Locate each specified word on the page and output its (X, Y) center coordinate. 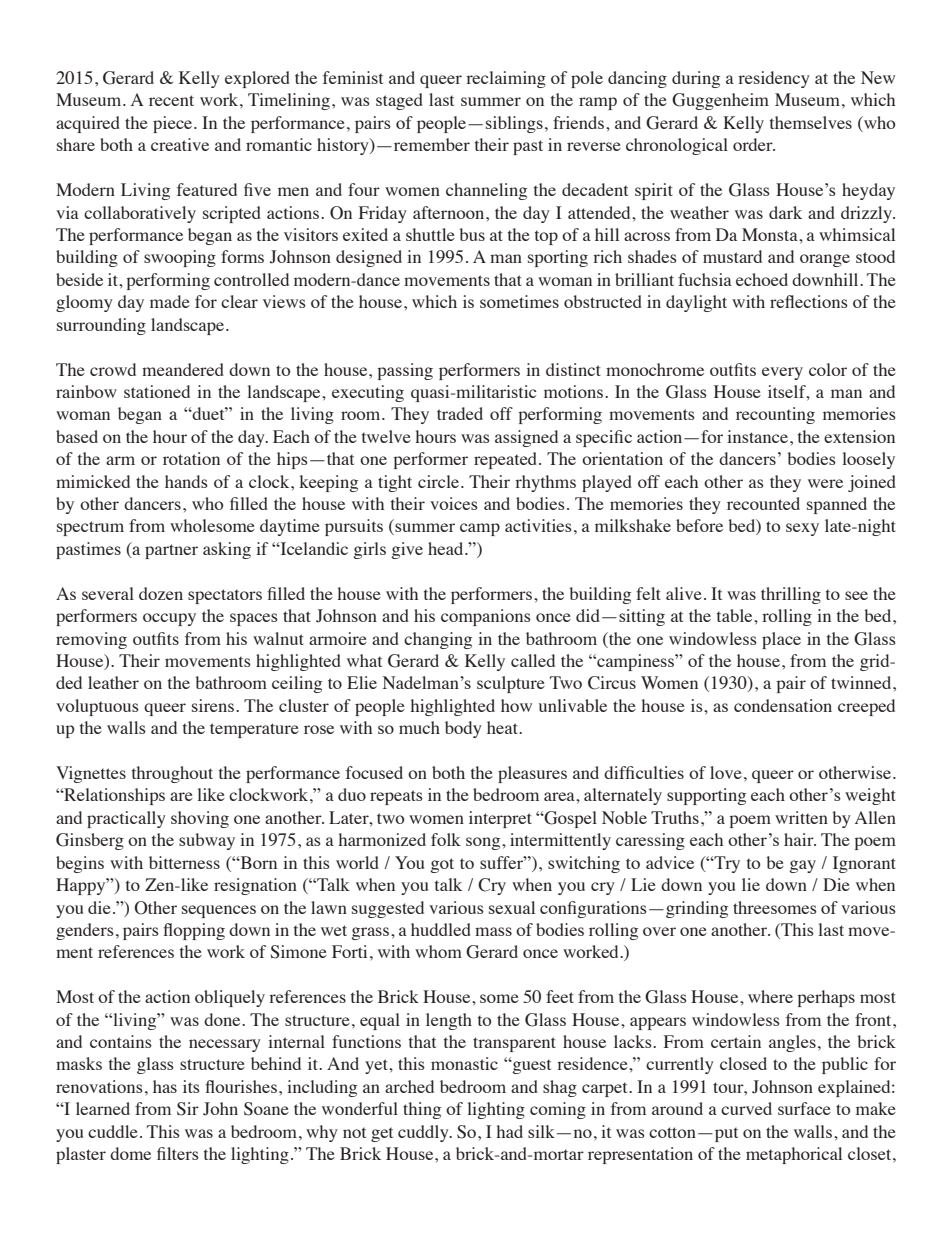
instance (757, 436)
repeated (507, 460)
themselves (811, 122)
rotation (191, 458)
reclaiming (506, 79)
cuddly (424, 1133)
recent (171, 100)
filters (178, 1153)
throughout (172, 774)
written (801, 817)
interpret (500, 819)
